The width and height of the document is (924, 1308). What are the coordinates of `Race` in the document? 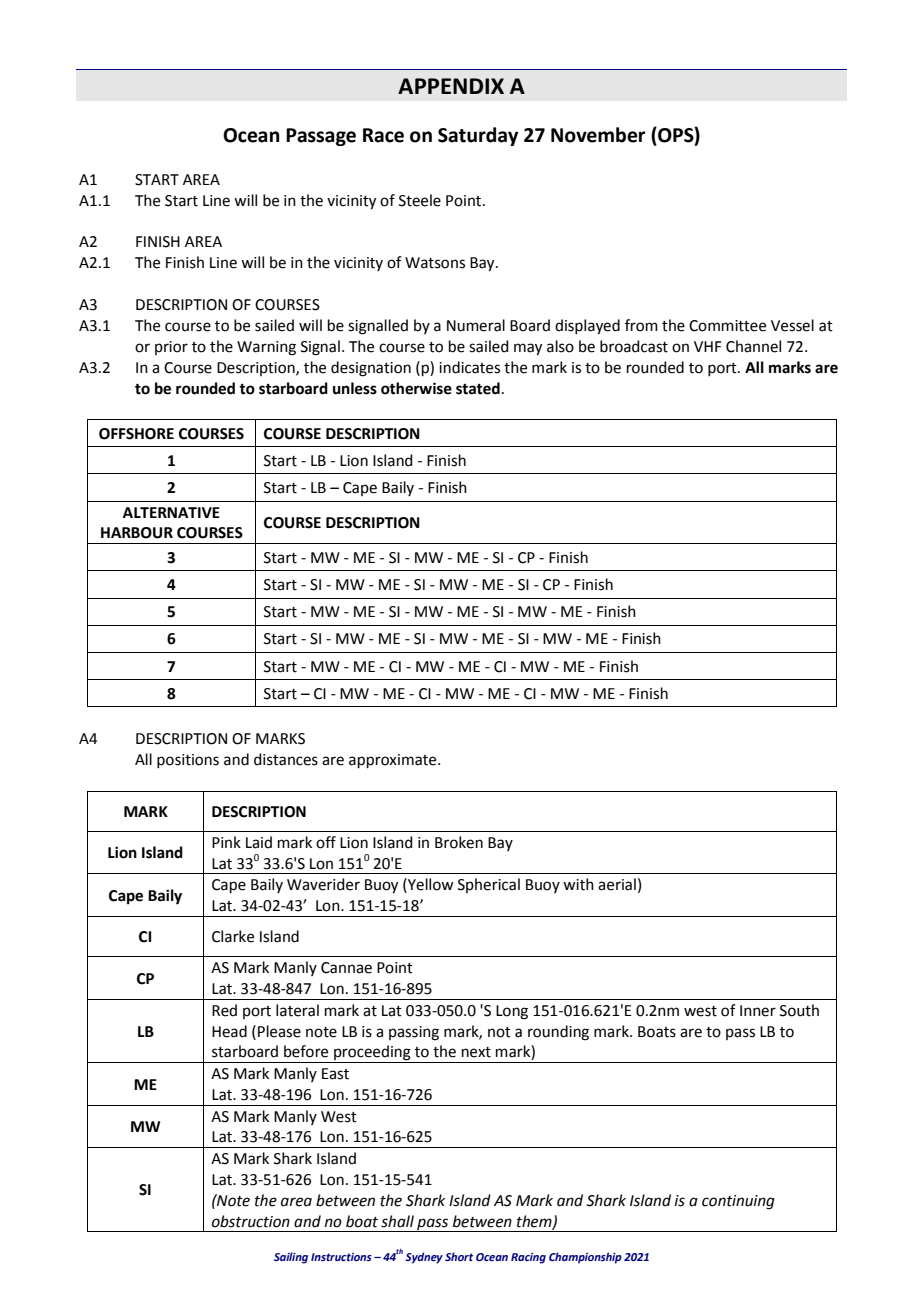 It's located at (383, 135).
